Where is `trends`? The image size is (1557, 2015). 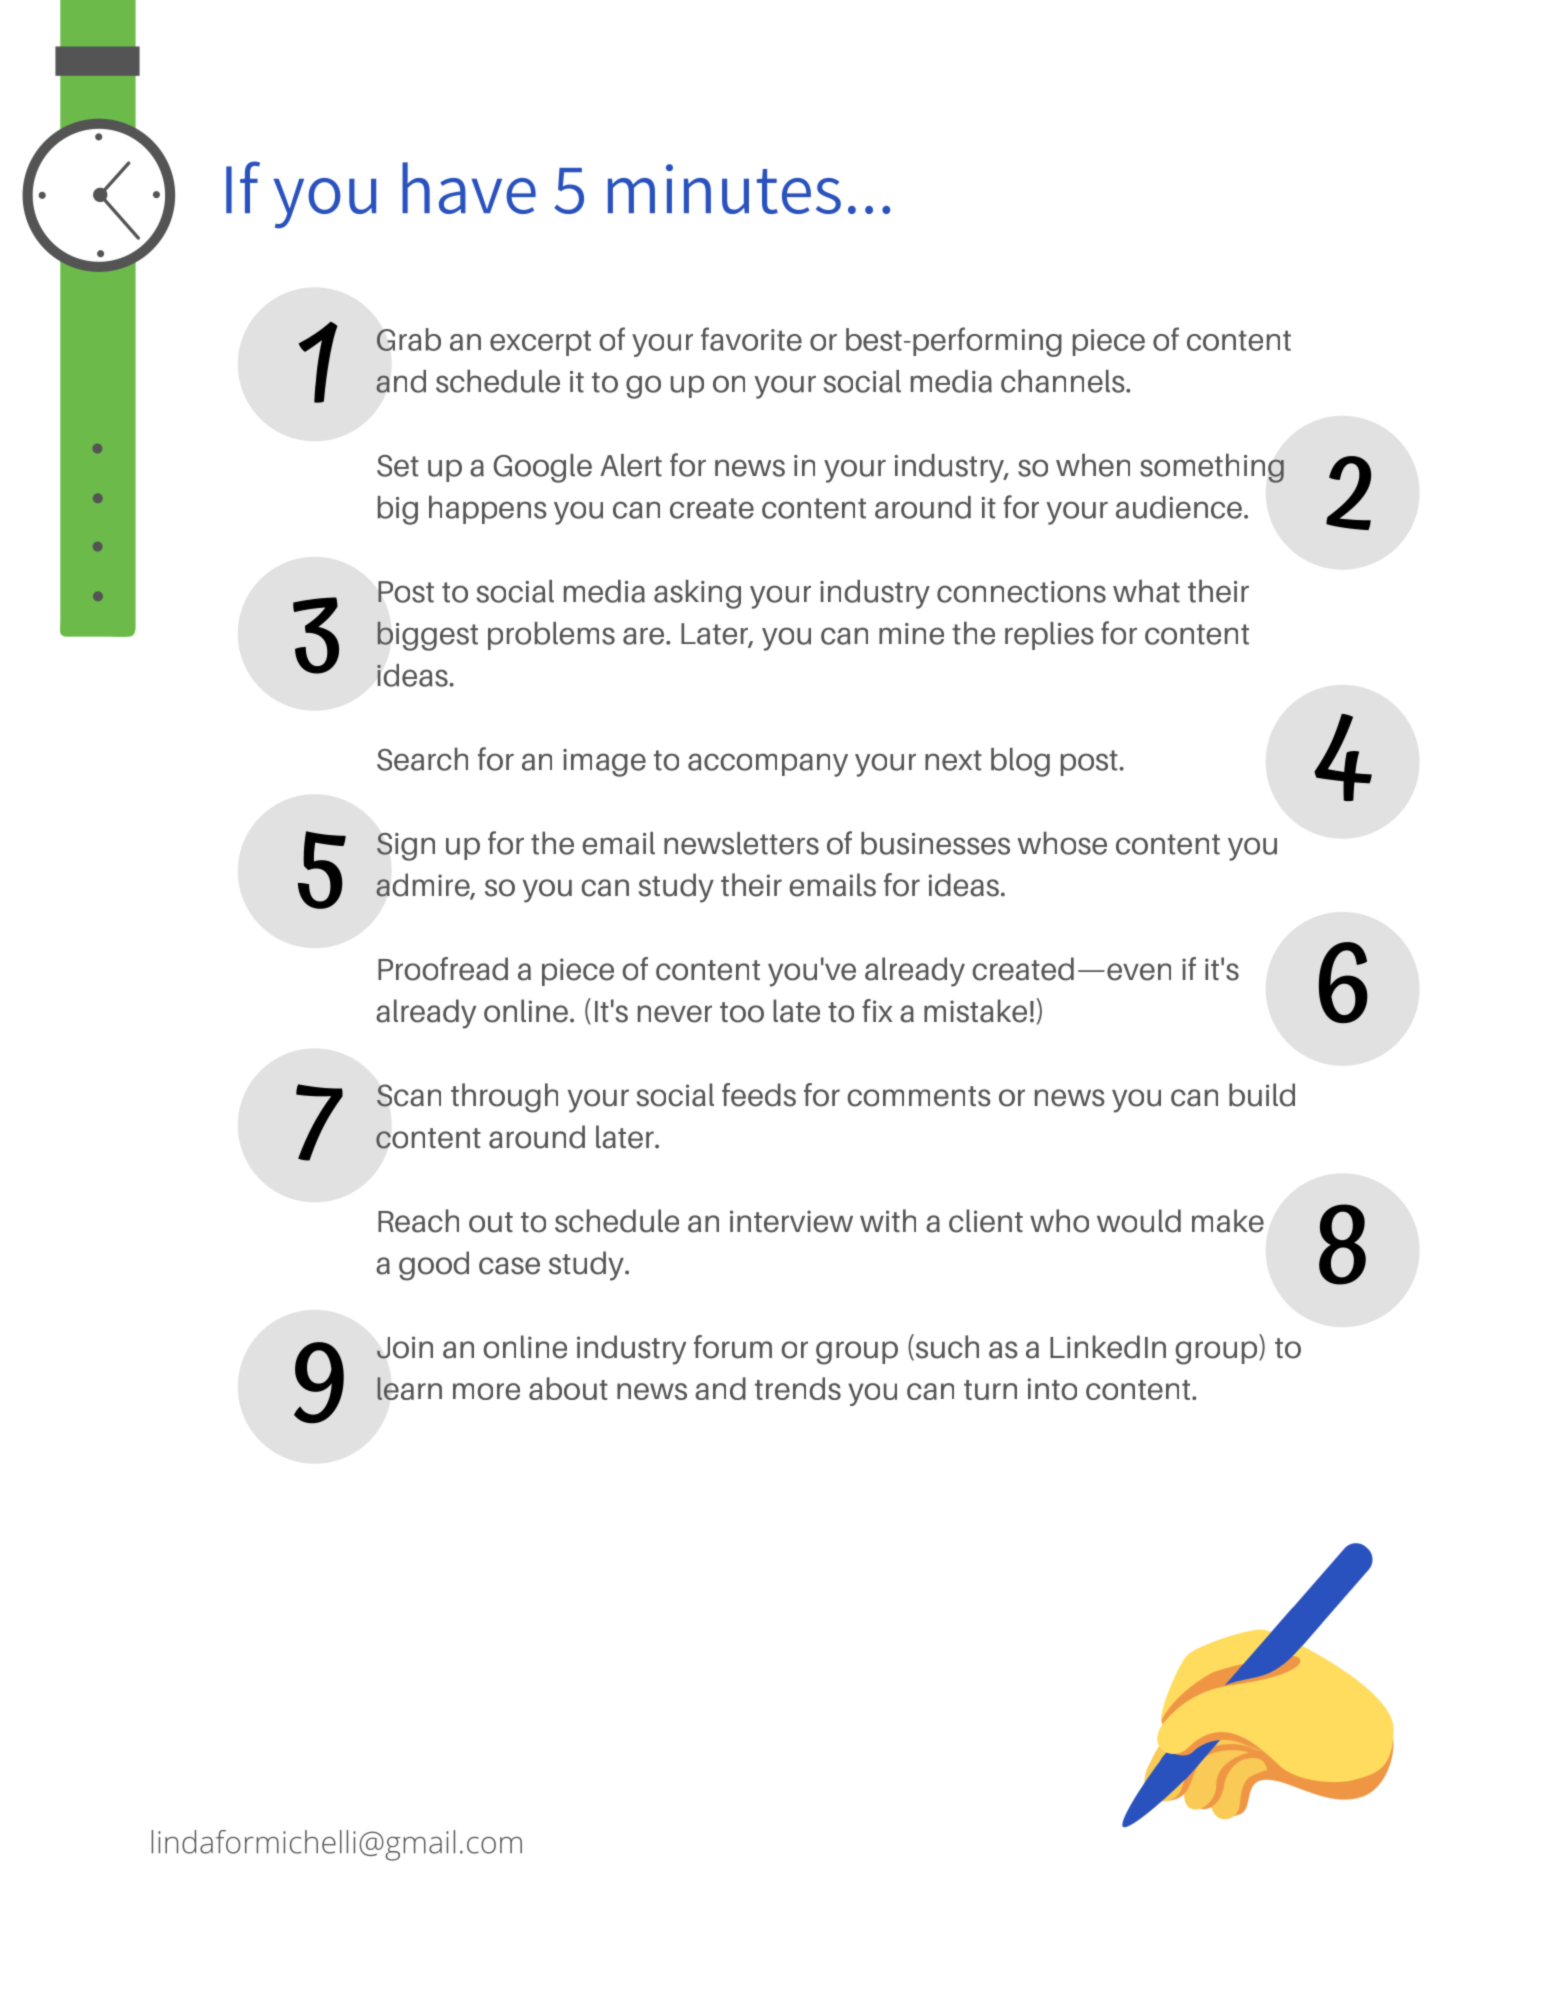
trends is located at coordinates (798, 1388).
